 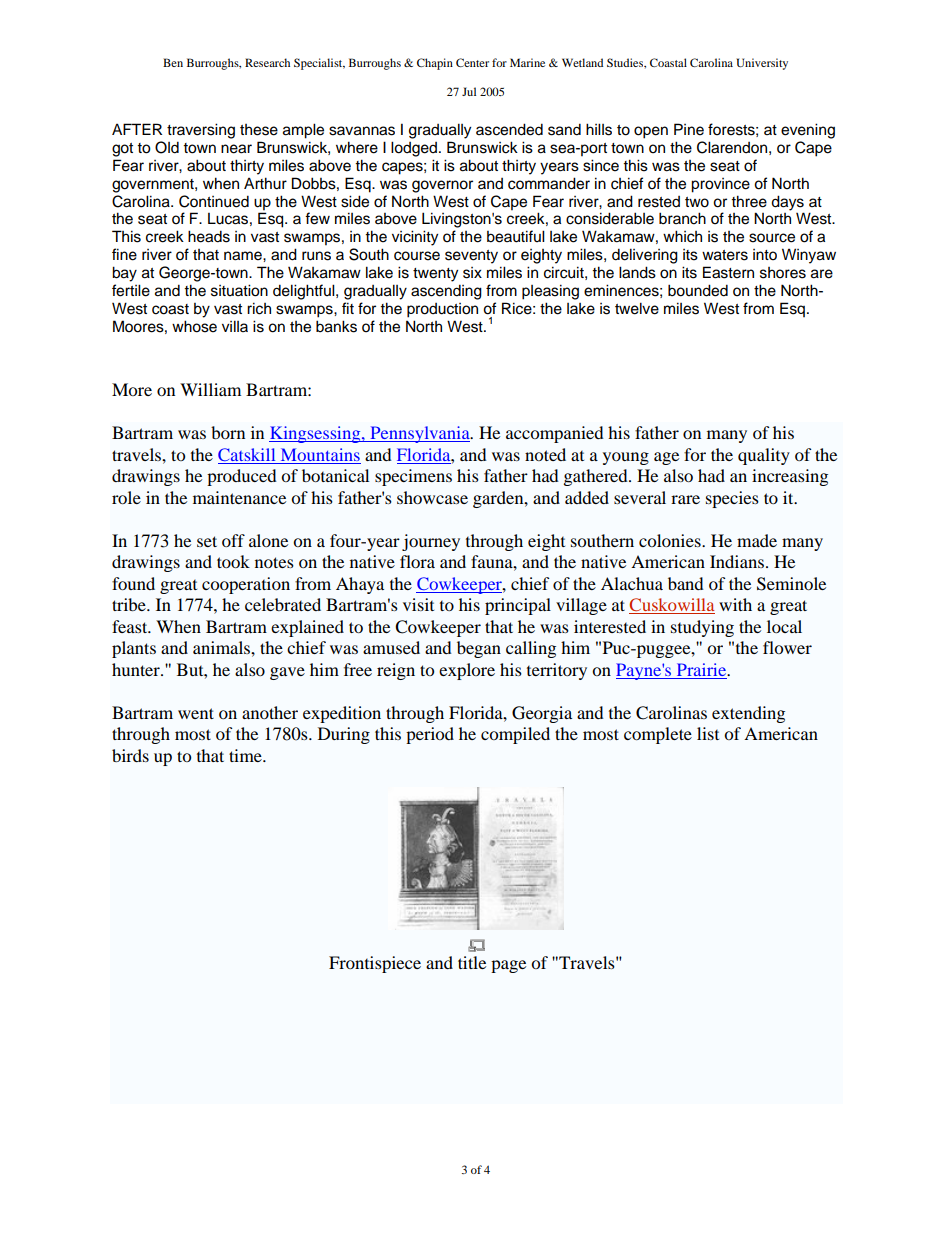 What do you see at coordinates (432, 497) in the document?
I see `showcase` at bounding box center [432, 497].
